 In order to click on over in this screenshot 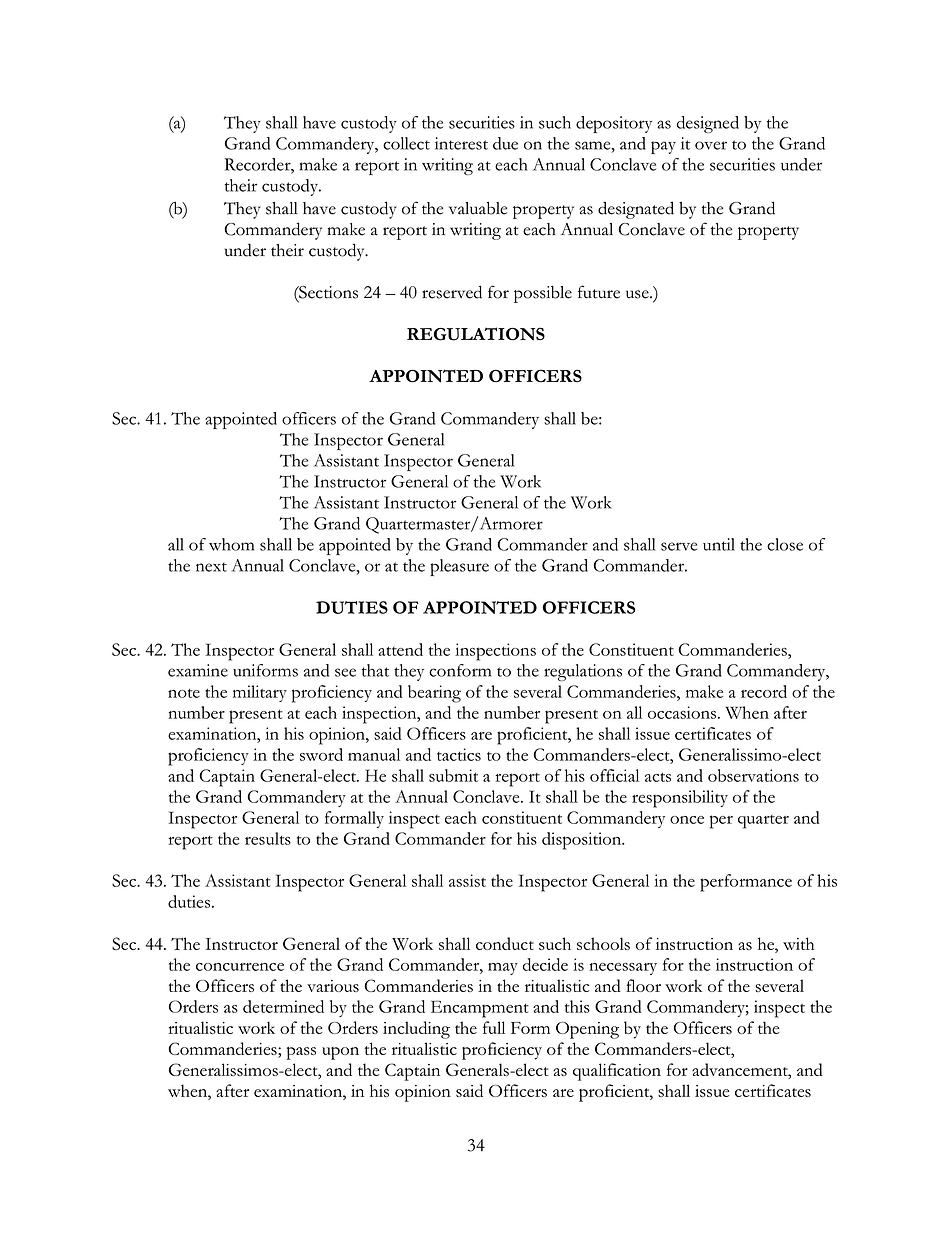, I will do `click(711, 145)`.
